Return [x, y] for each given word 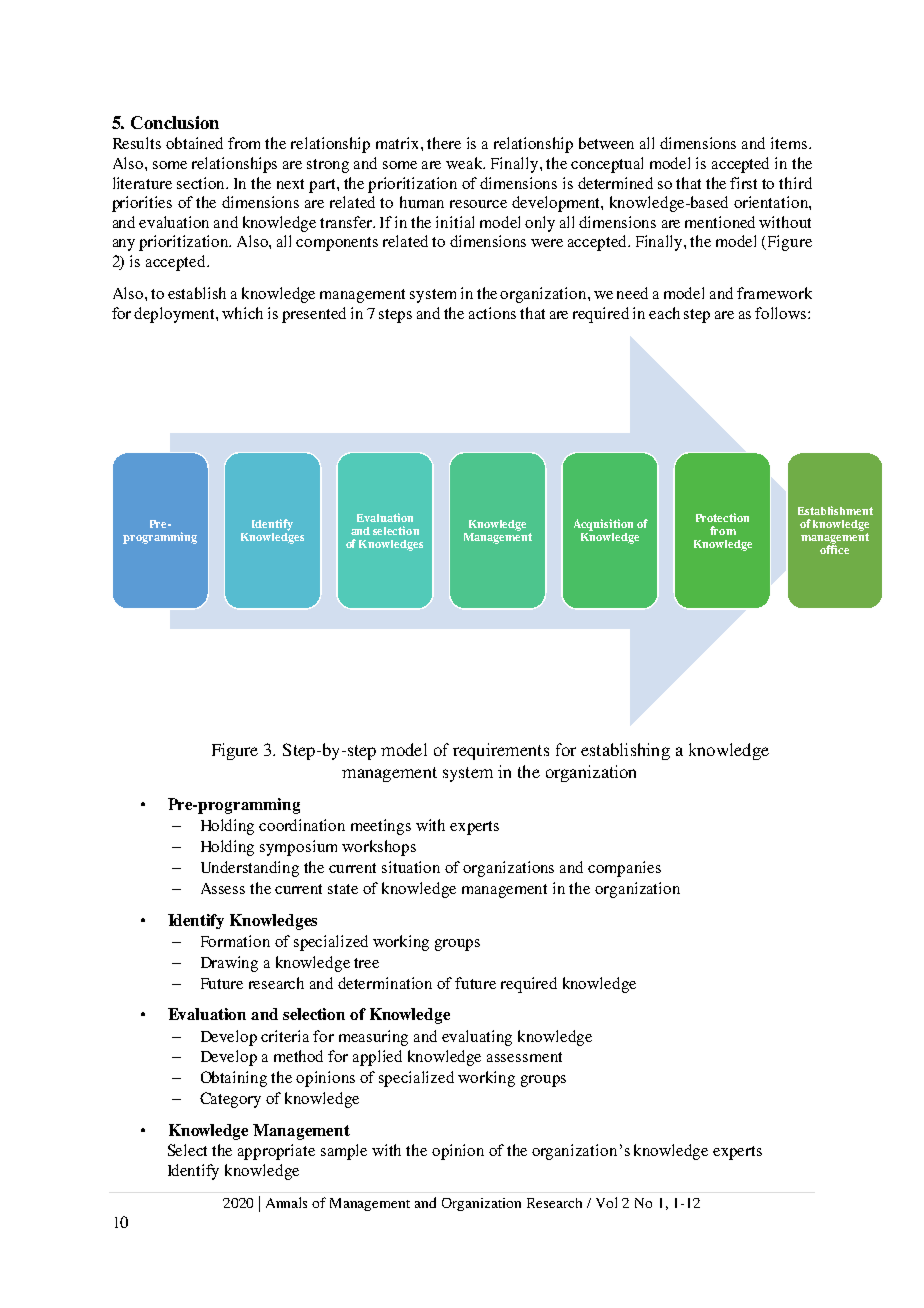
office [834, 548]
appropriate [276, 1152]
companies [624, 869]
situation [411, 867]
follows [782, 313]
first [743, 183]
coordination [302, 825]
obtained [194, 143]
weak [465, 163]
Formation [235, 941]
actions [492, 313]
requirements [501, 751]
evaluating [477, 1038]
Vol [606, 1202]
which [242, 313]
